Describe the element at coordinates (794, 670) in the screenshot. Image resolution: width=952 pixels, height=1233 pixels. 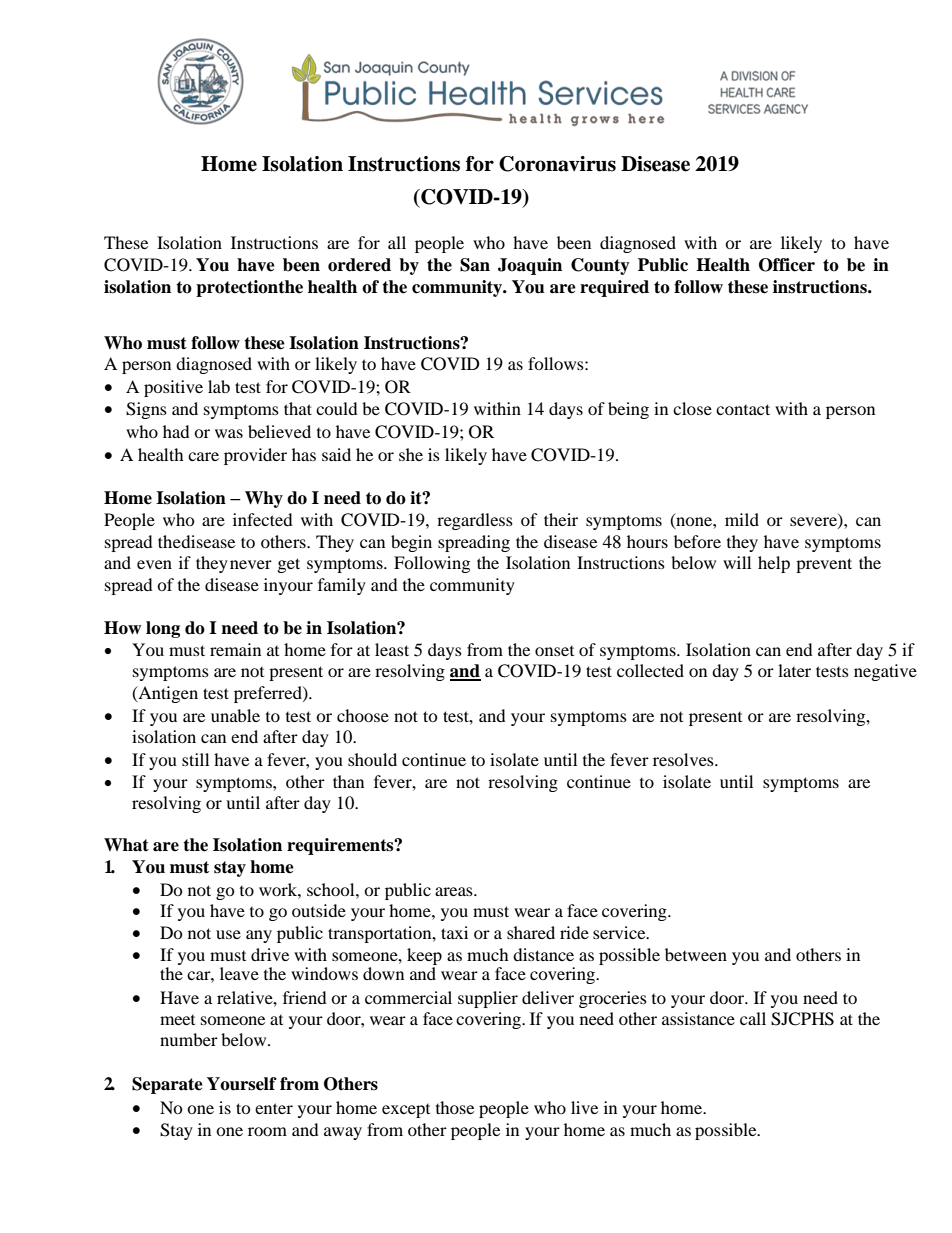
I see `later` at that location.
